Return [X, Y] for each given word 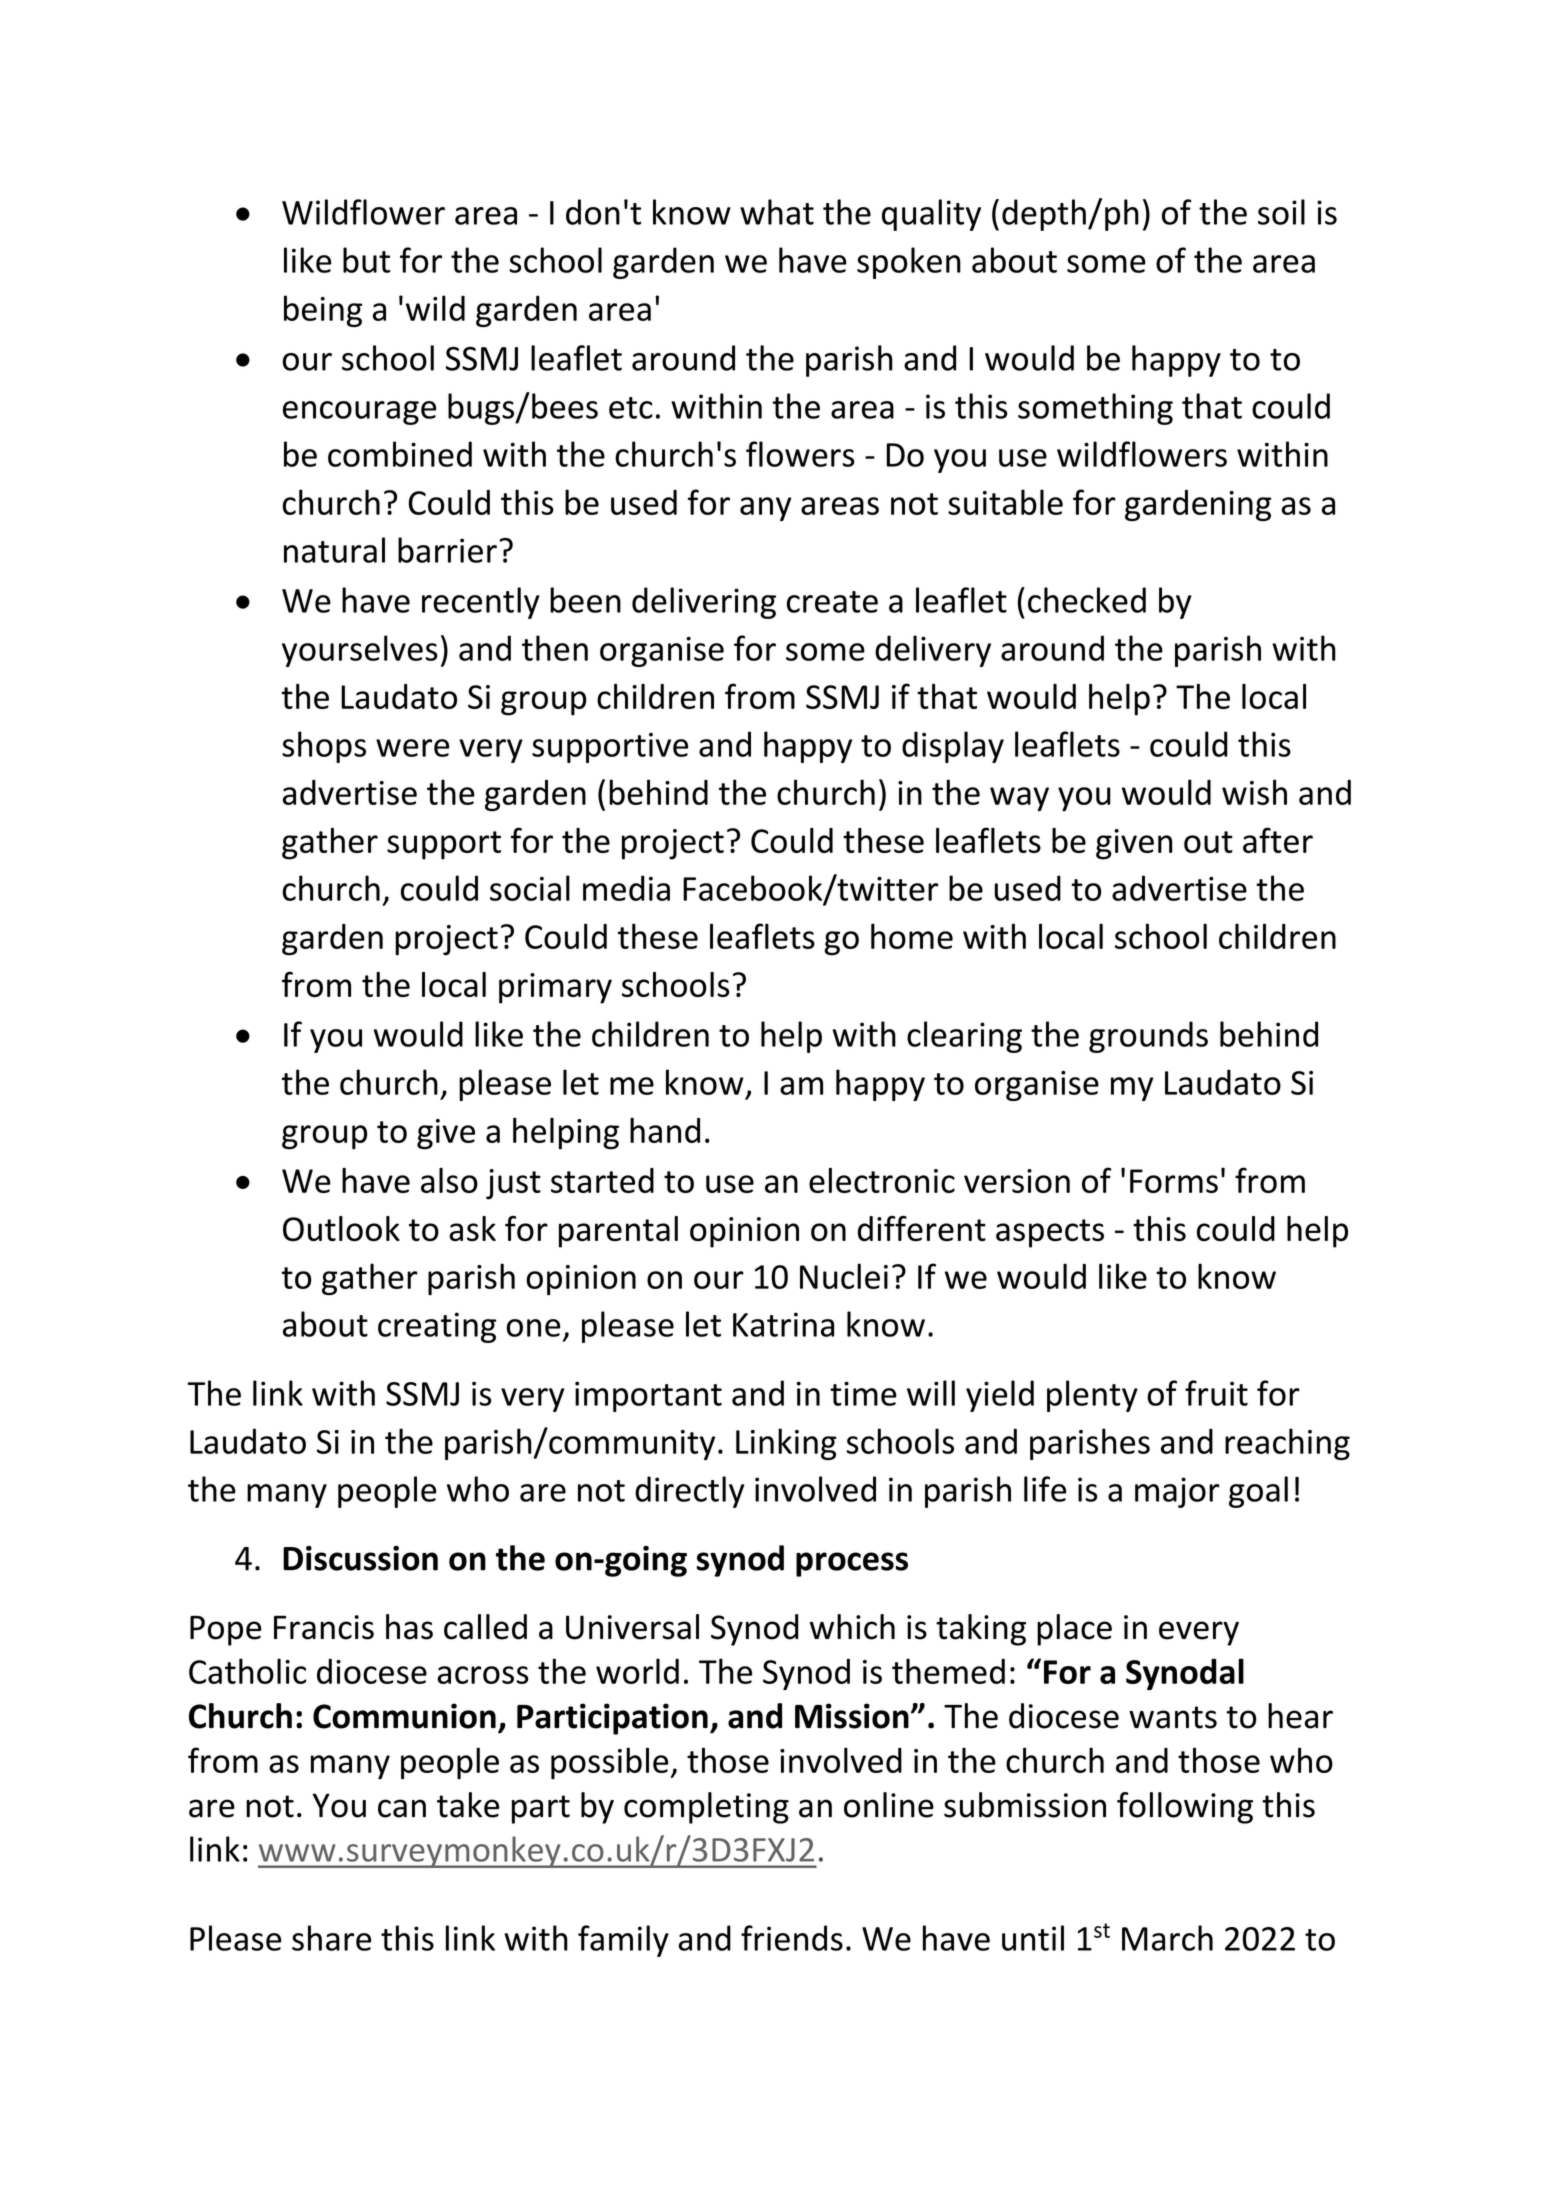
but [366, 260]
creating [437, 1327]
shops [324, 747]
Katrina [783, 1324]
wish [1254, 792]
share [331, 1938]
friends [792, 1938]
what [777, 212]
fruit [1216, 1393]
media [626, 888]
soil [1281, 212]
